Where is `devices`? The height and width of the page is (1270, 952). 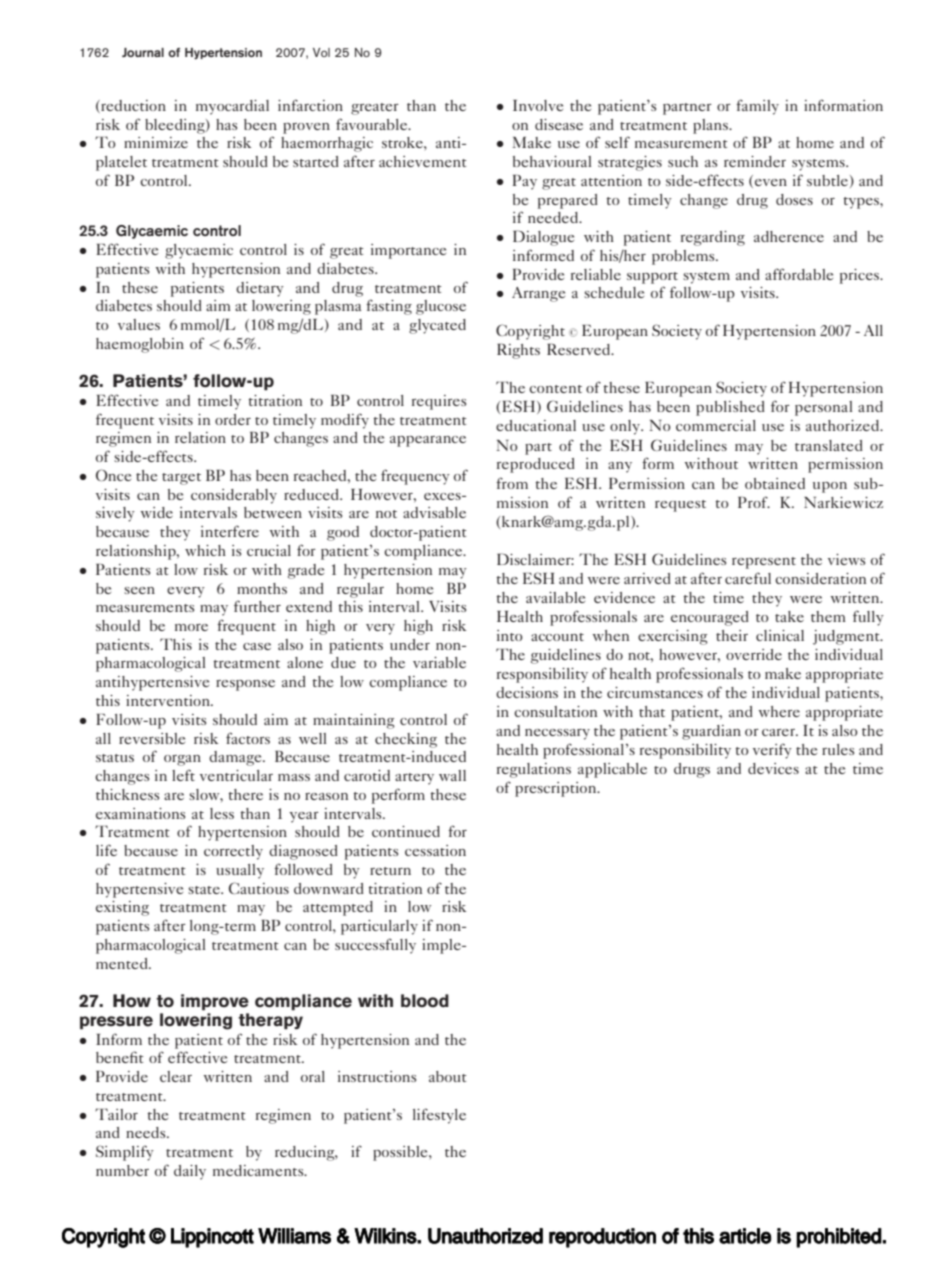
devices is located at coordinates (773, 768).
